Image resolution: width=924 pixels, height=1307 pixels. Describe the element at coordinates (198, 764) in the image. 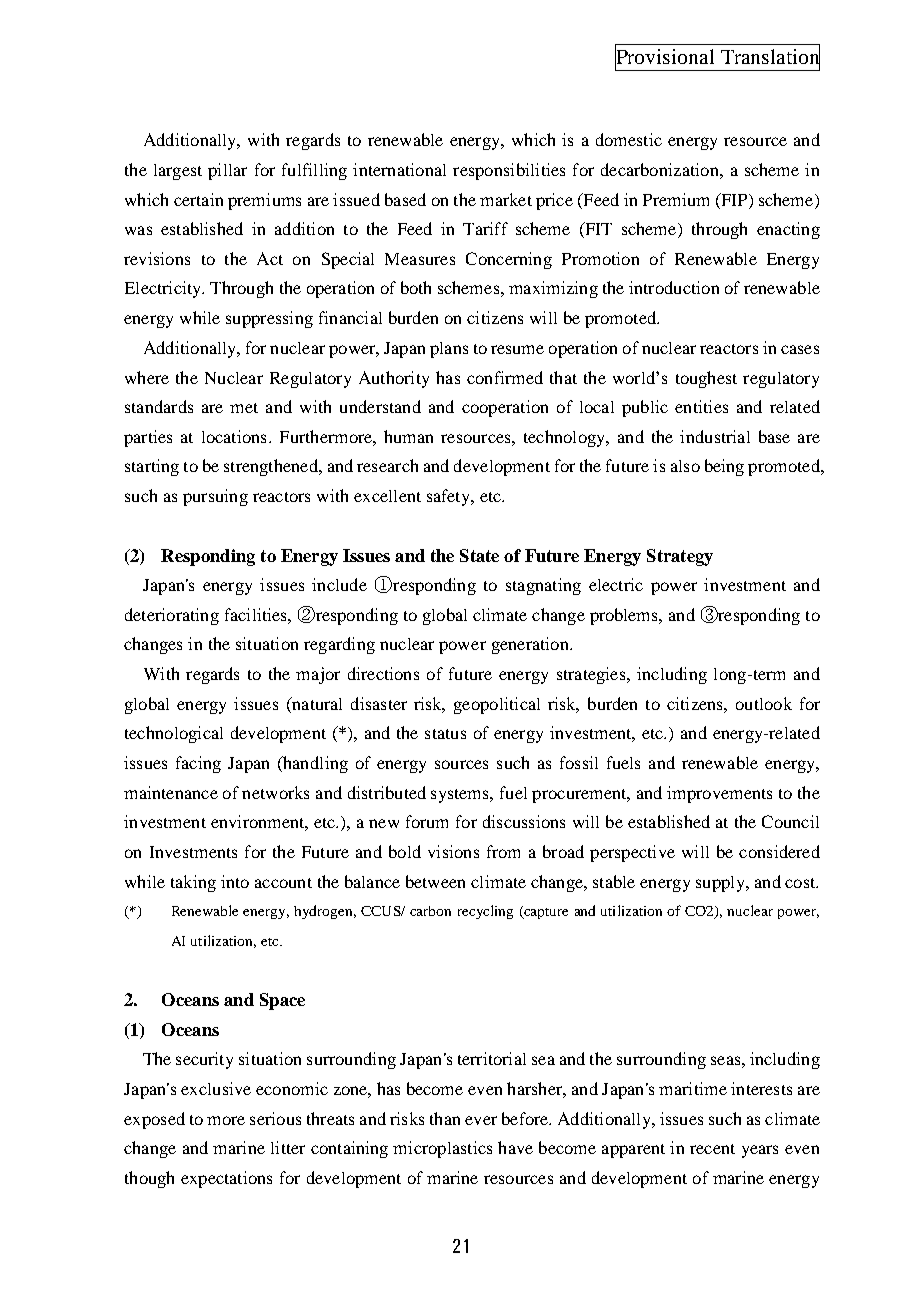

I see `facing` at that location.
